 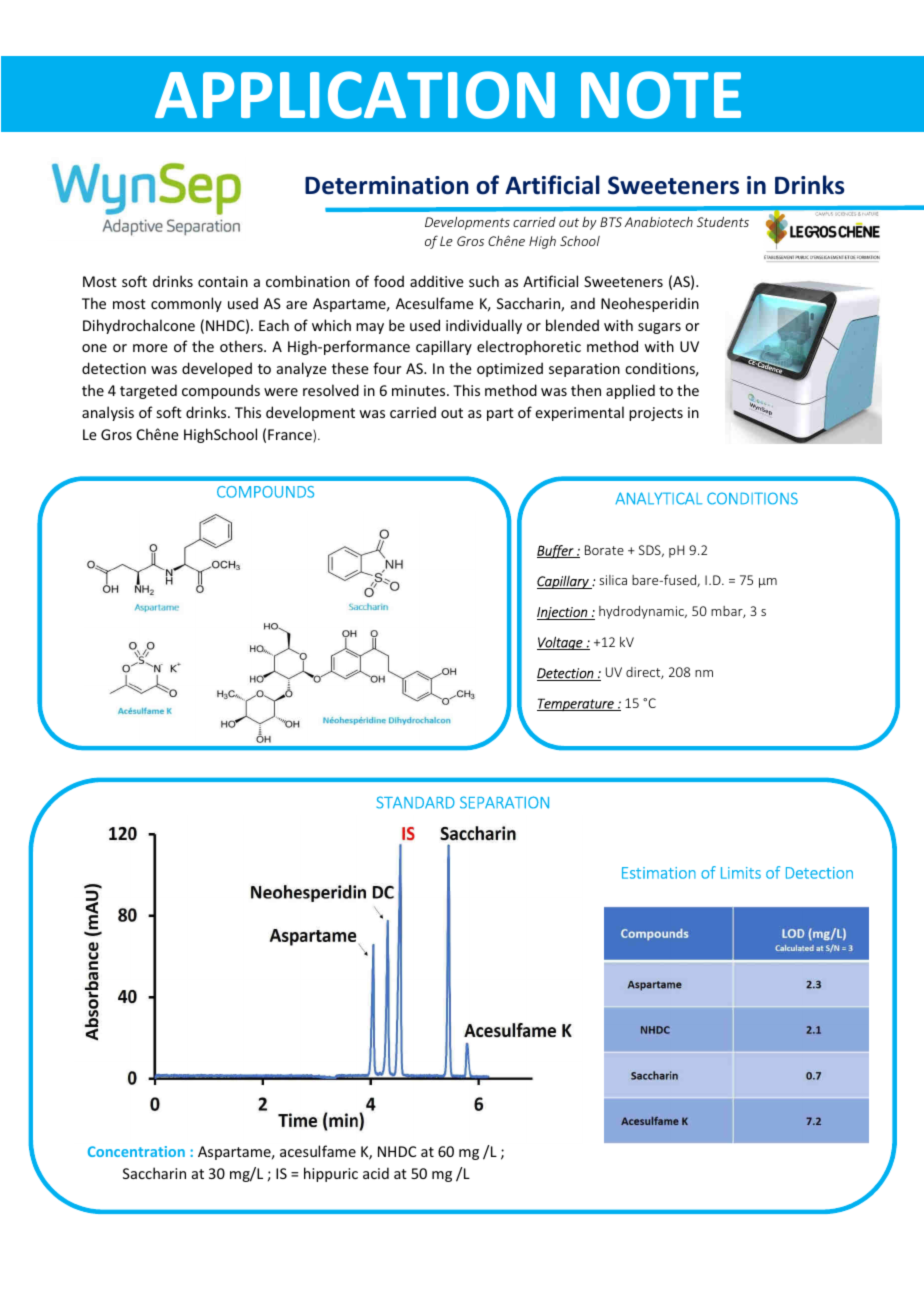 I want to click on Concentration, so click(x=136, y=1151).
